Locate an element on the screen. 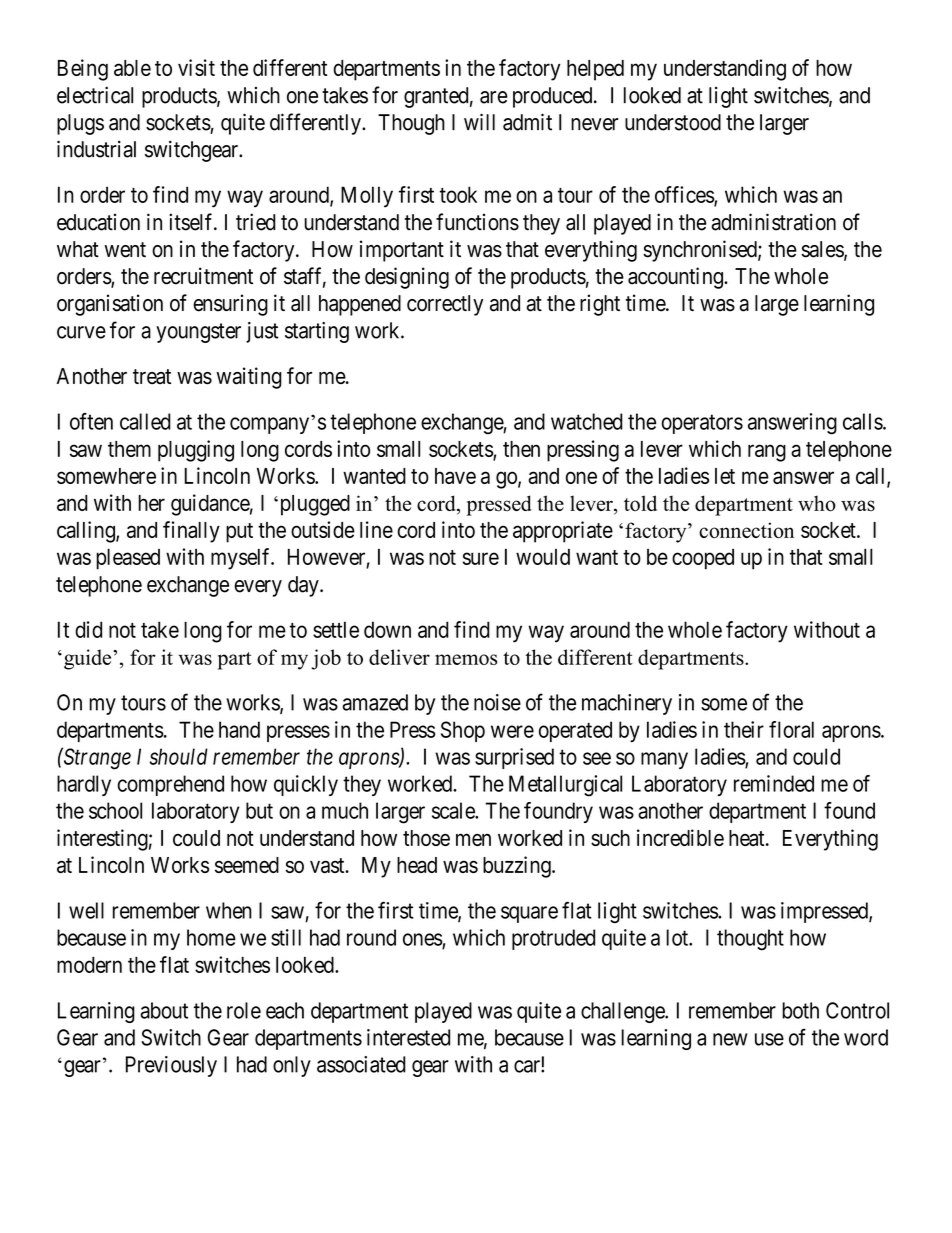 This screenshot has height=1233, width=952. then is located at coordinates (521, 449).
